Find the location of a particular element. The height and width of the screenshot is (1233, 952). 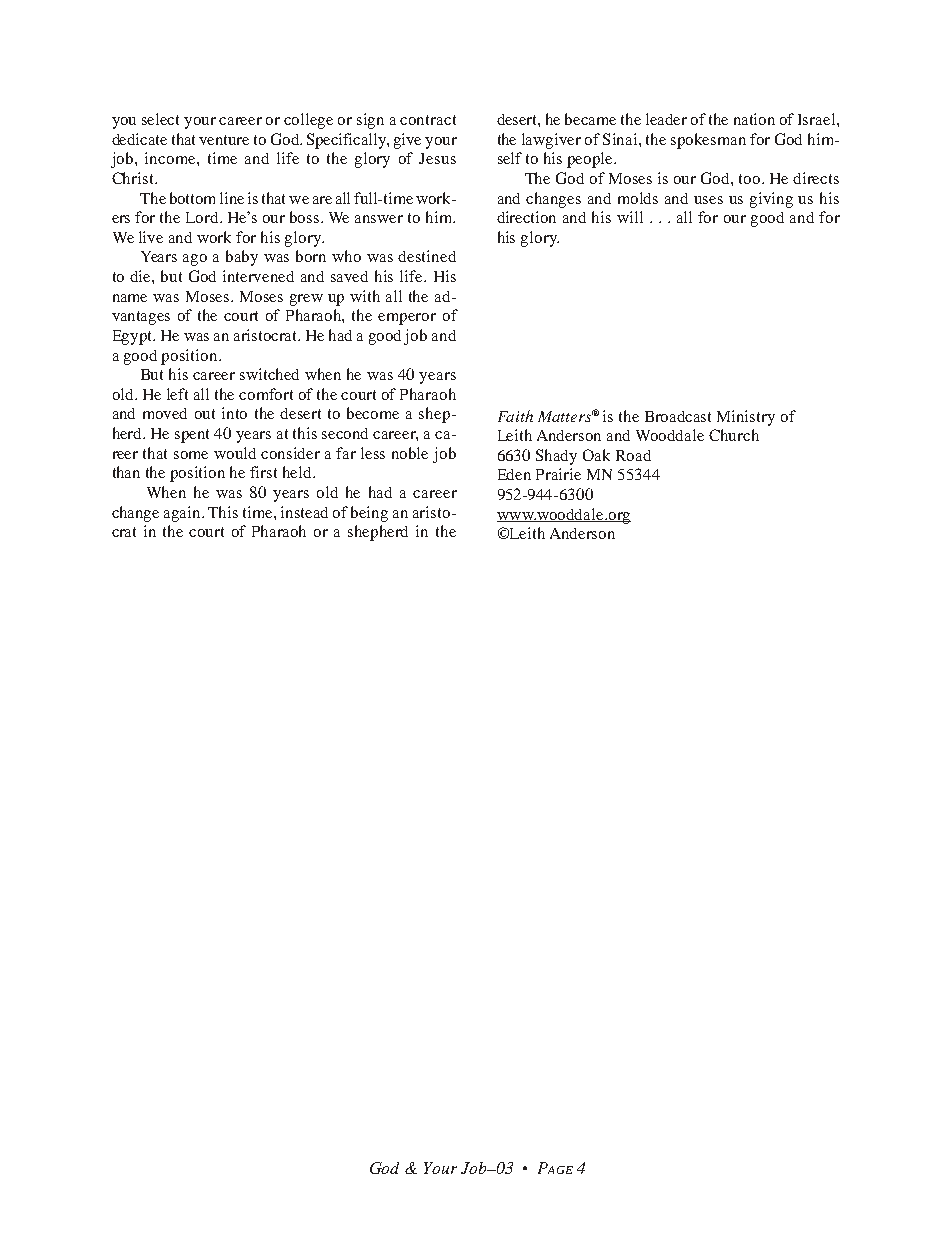

spokesman is located at coordinates (708, 141).
